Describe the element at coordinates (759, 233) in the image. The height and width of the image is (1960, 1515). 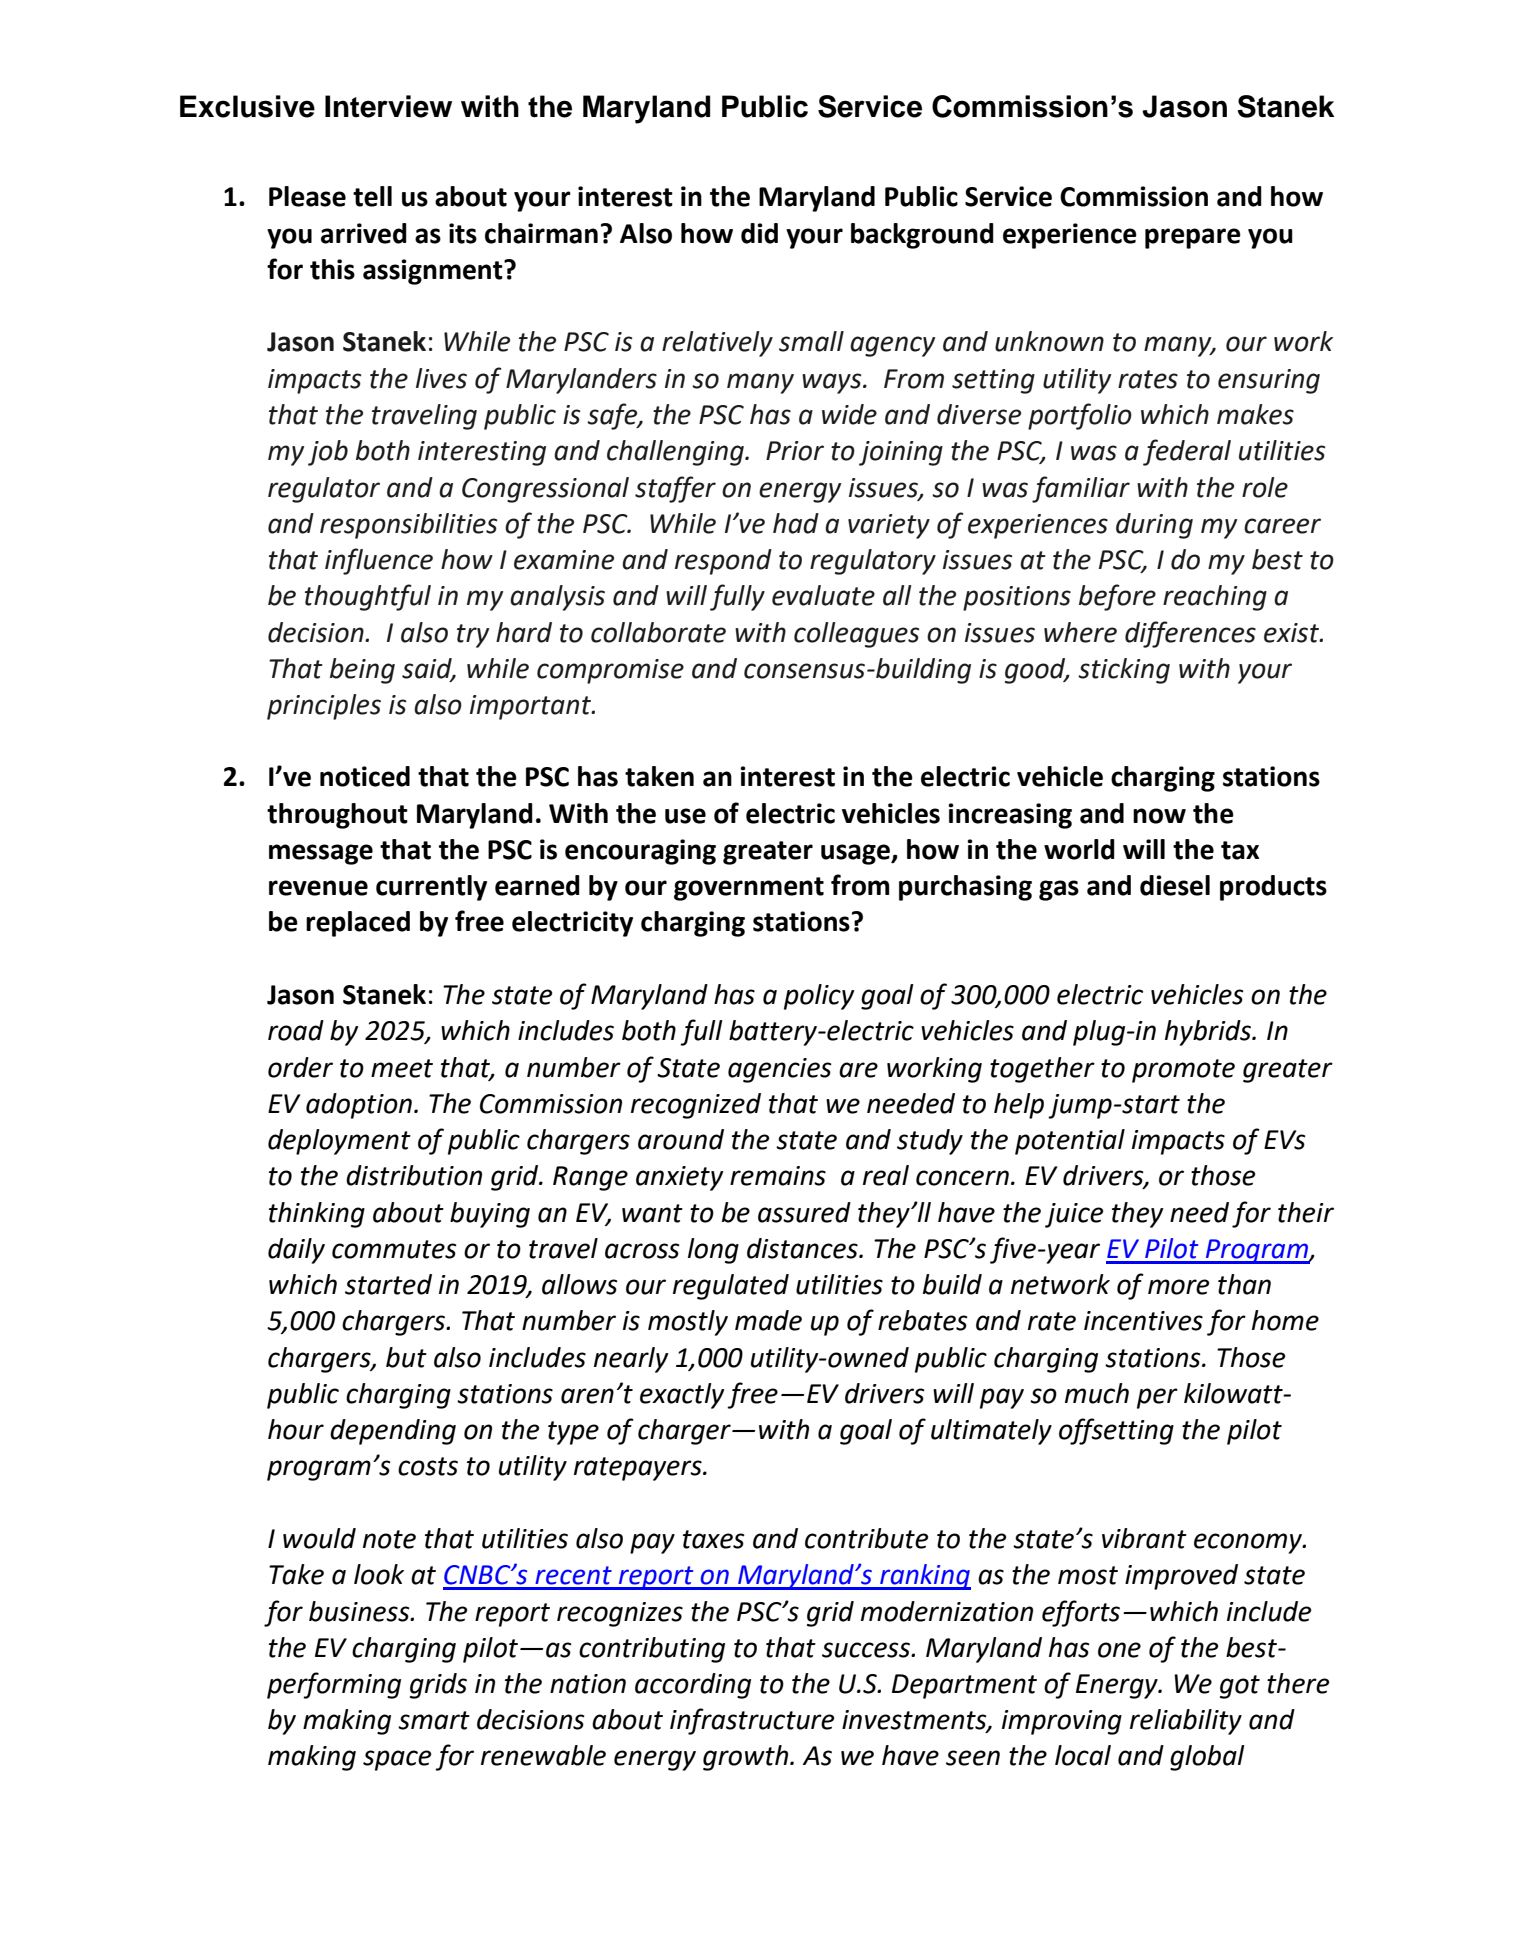
I see `did` at that location.
